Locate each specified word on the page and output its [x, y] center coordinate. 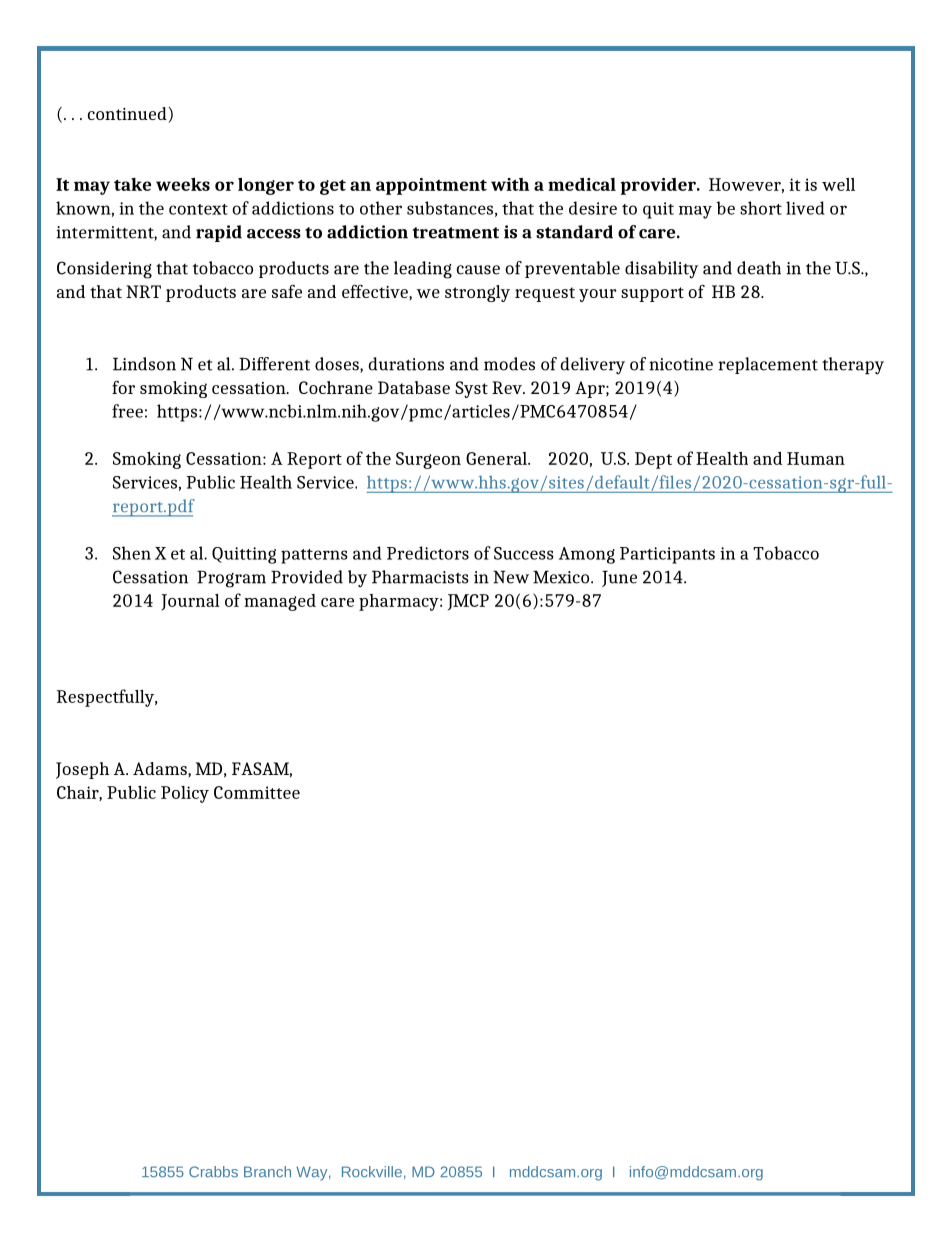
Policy [185, 794]
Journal [190, 602]
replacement [768, 365]
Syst [471, 389]
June [619, 578]
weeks [183, 184]
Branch [267, 1171]
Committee [257, 792]
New [511, 577]
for [123, 387]
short [761, 208]
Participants [667, 555]
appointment [431, 186]
